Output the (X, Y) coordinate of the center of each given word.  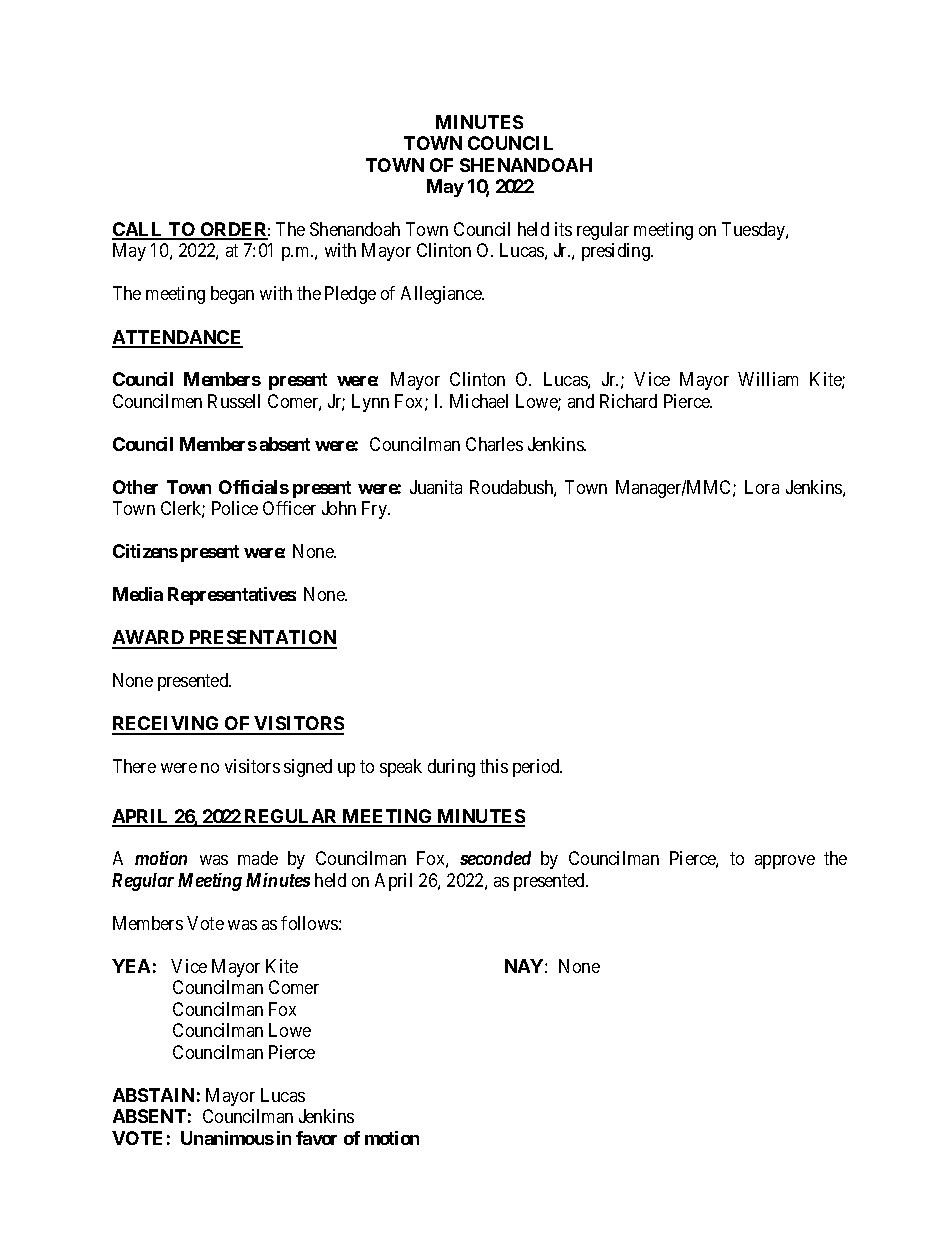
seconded (495, 858)
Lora (762, 487)
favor (316, 1138)
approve (785, 862)
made (258, 858)
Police (235, 508)
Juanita (436, 487)
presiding (617, 252)
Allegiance (442, 295)
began (232, 295)
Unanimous (227, 1138)
